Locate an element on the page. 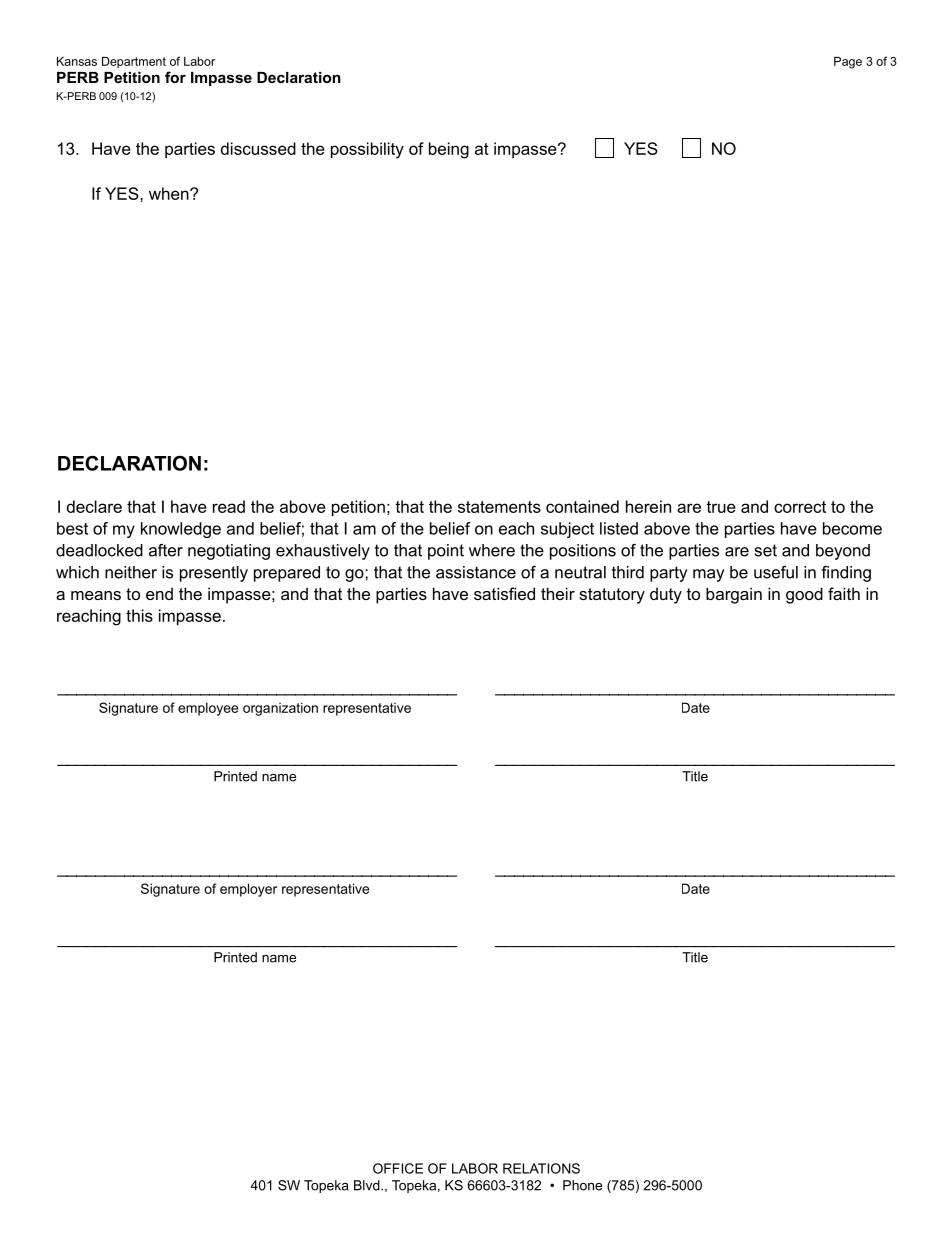 Image resolution: width=952 pixels, height=1233 pixels. Blvd is located at coordinates (368, 1185).
